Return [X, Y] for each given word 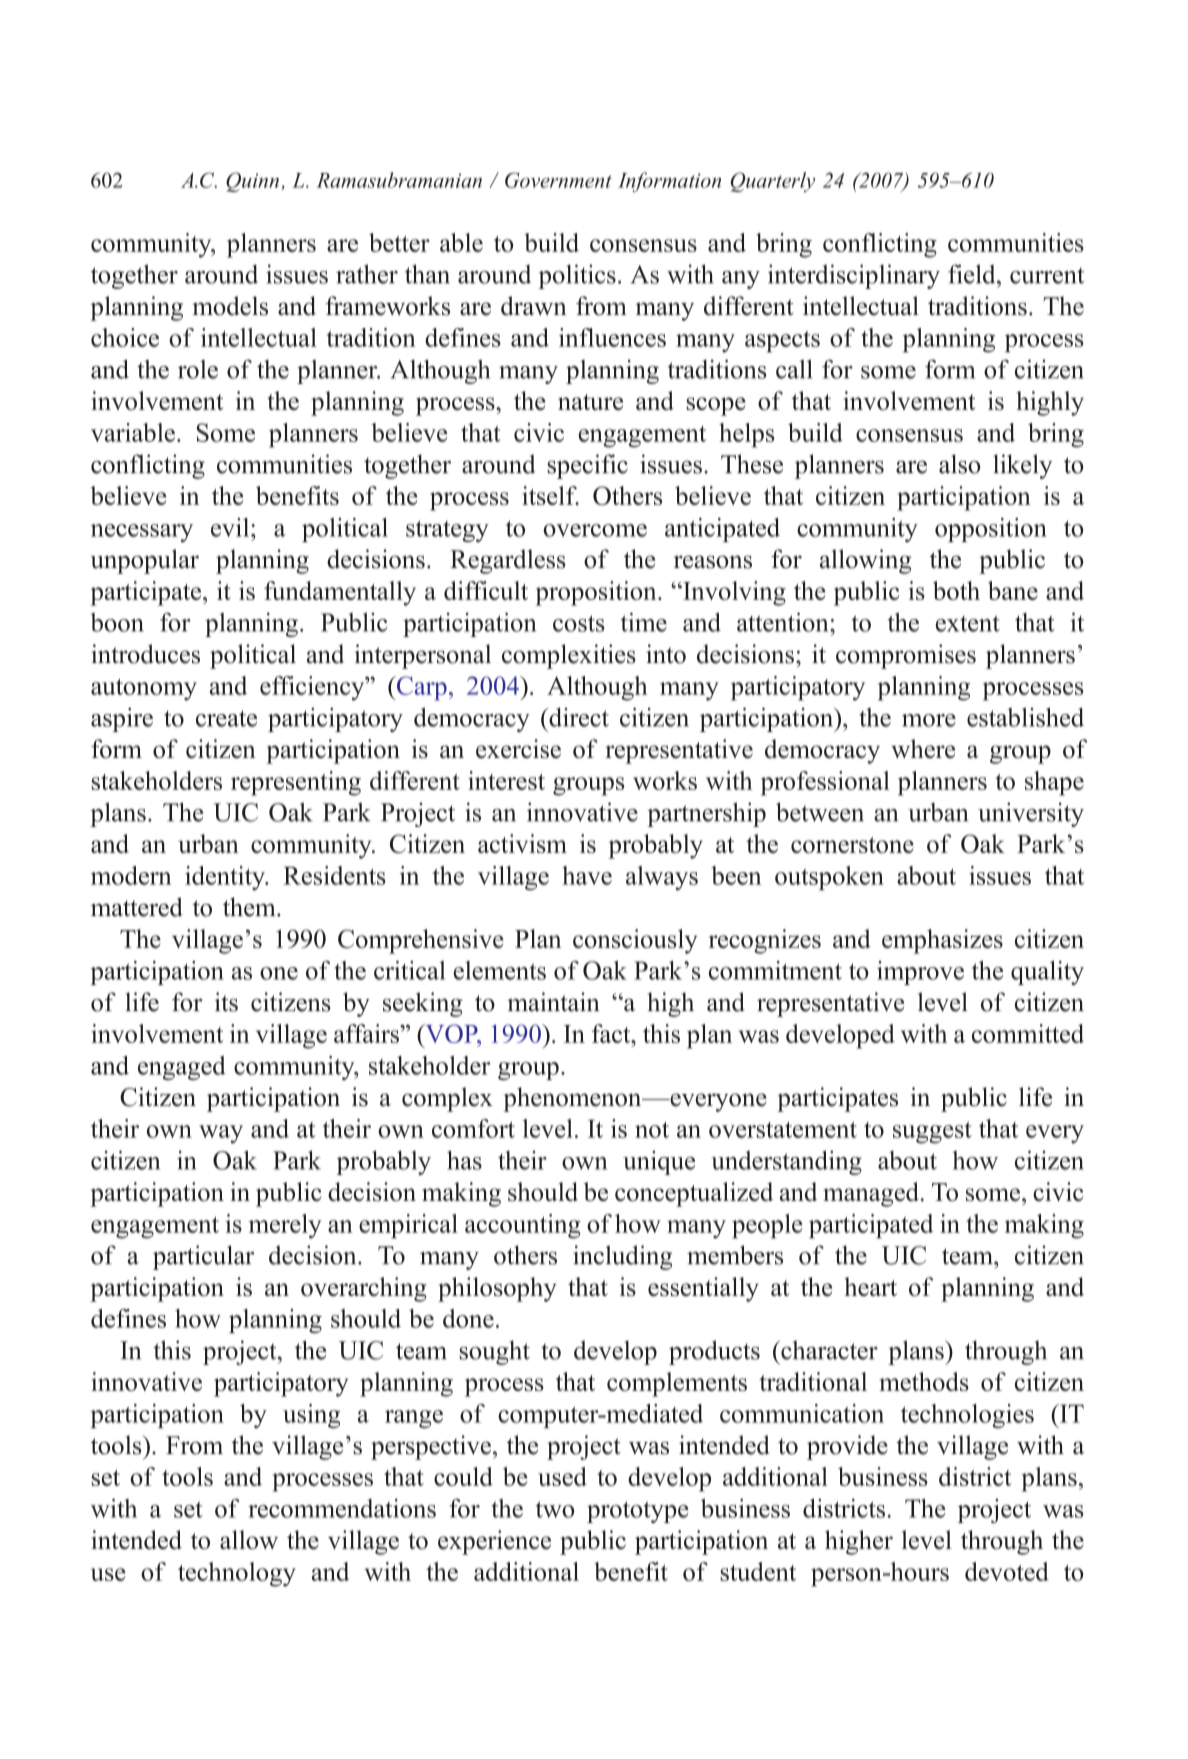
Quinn [254, 182]
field [973, 274]
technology [237, 1574]
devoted [1007, 1571]
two [555, 1509]
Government [558, 180]
